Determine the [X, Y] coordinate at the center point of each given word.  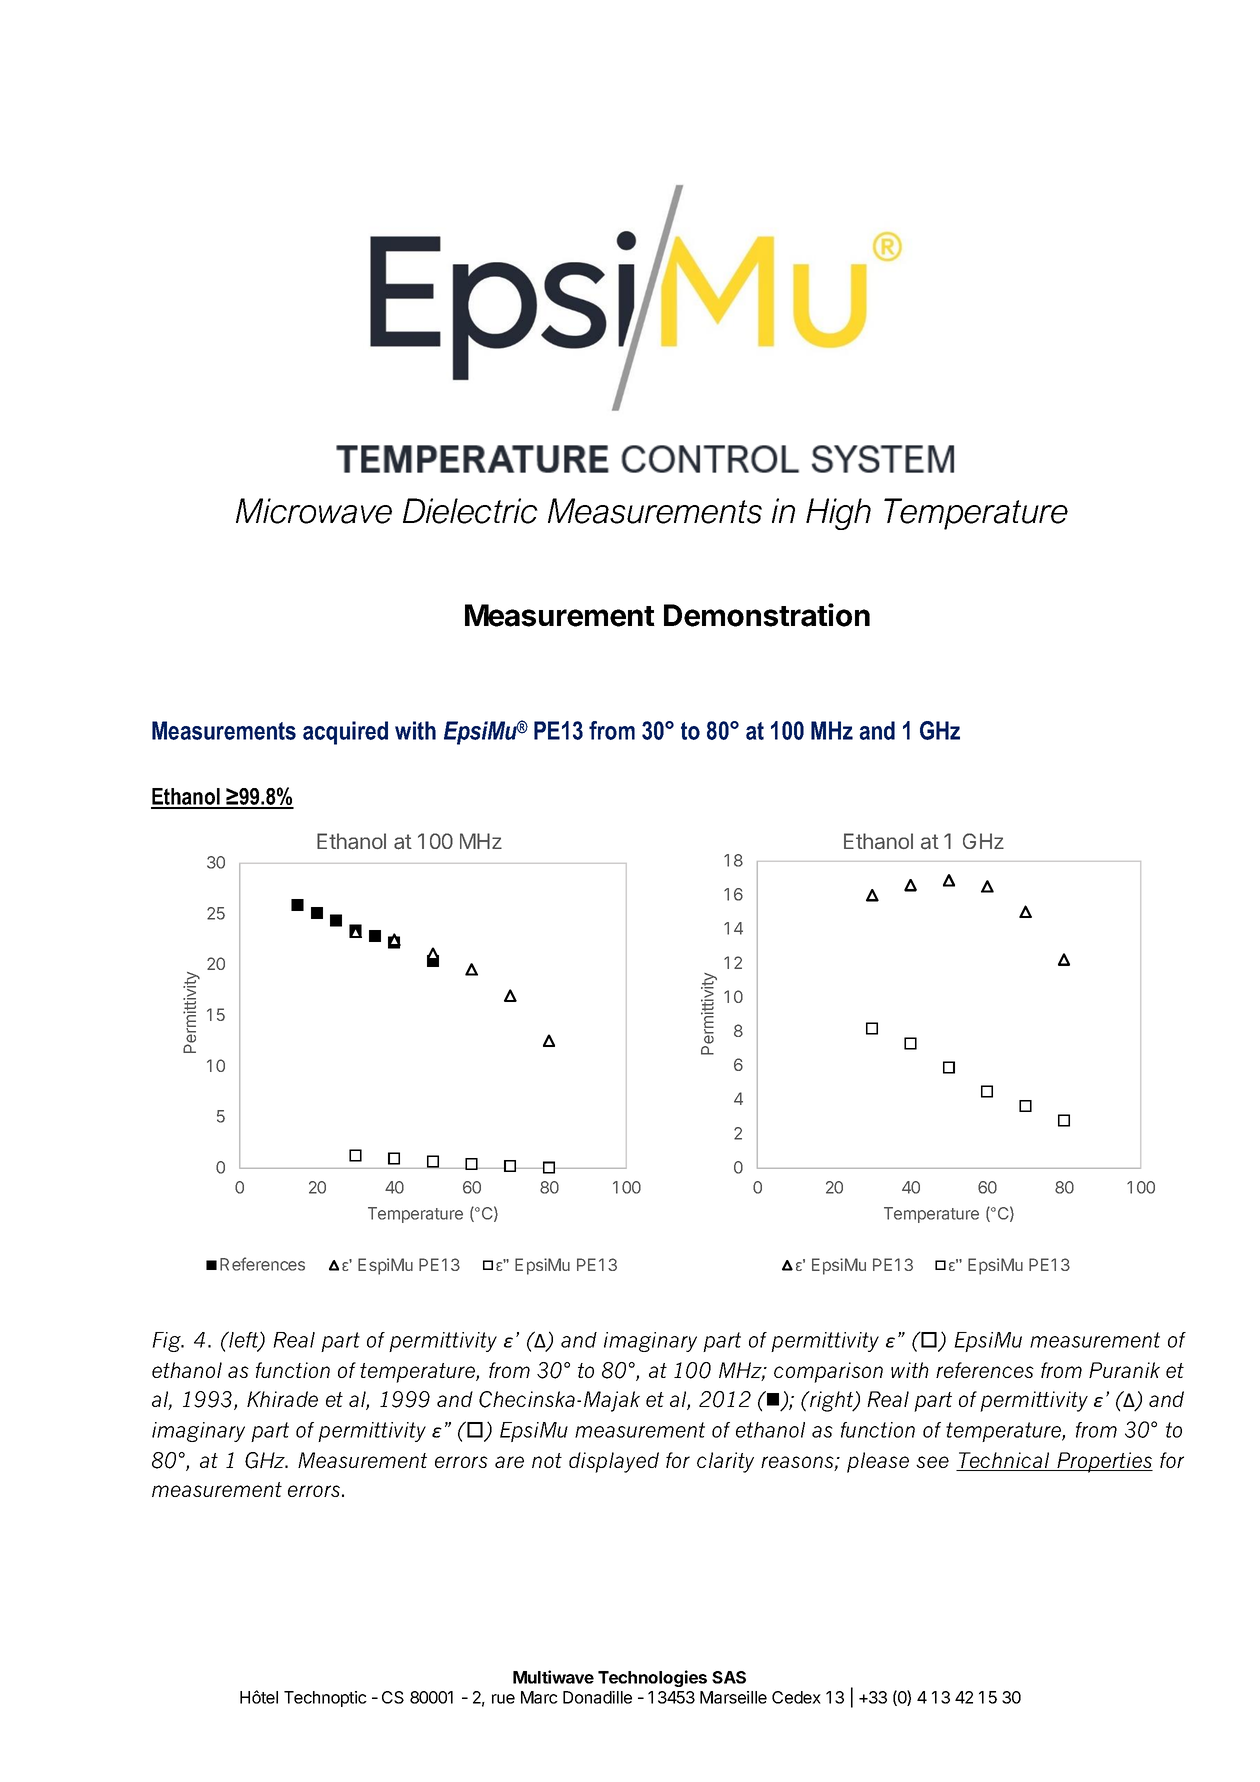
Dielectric [470, 511]
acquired [345, 733]
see [932, 1462]
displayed [614, 1462]
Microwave [314, 511]
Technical [1004, 1461]
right [832, 1401]
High [838, 514]
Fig [167, 1342]
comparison [828, 1372]
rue [503, 1699]
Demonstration [767, 615]
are [509, 1462]
